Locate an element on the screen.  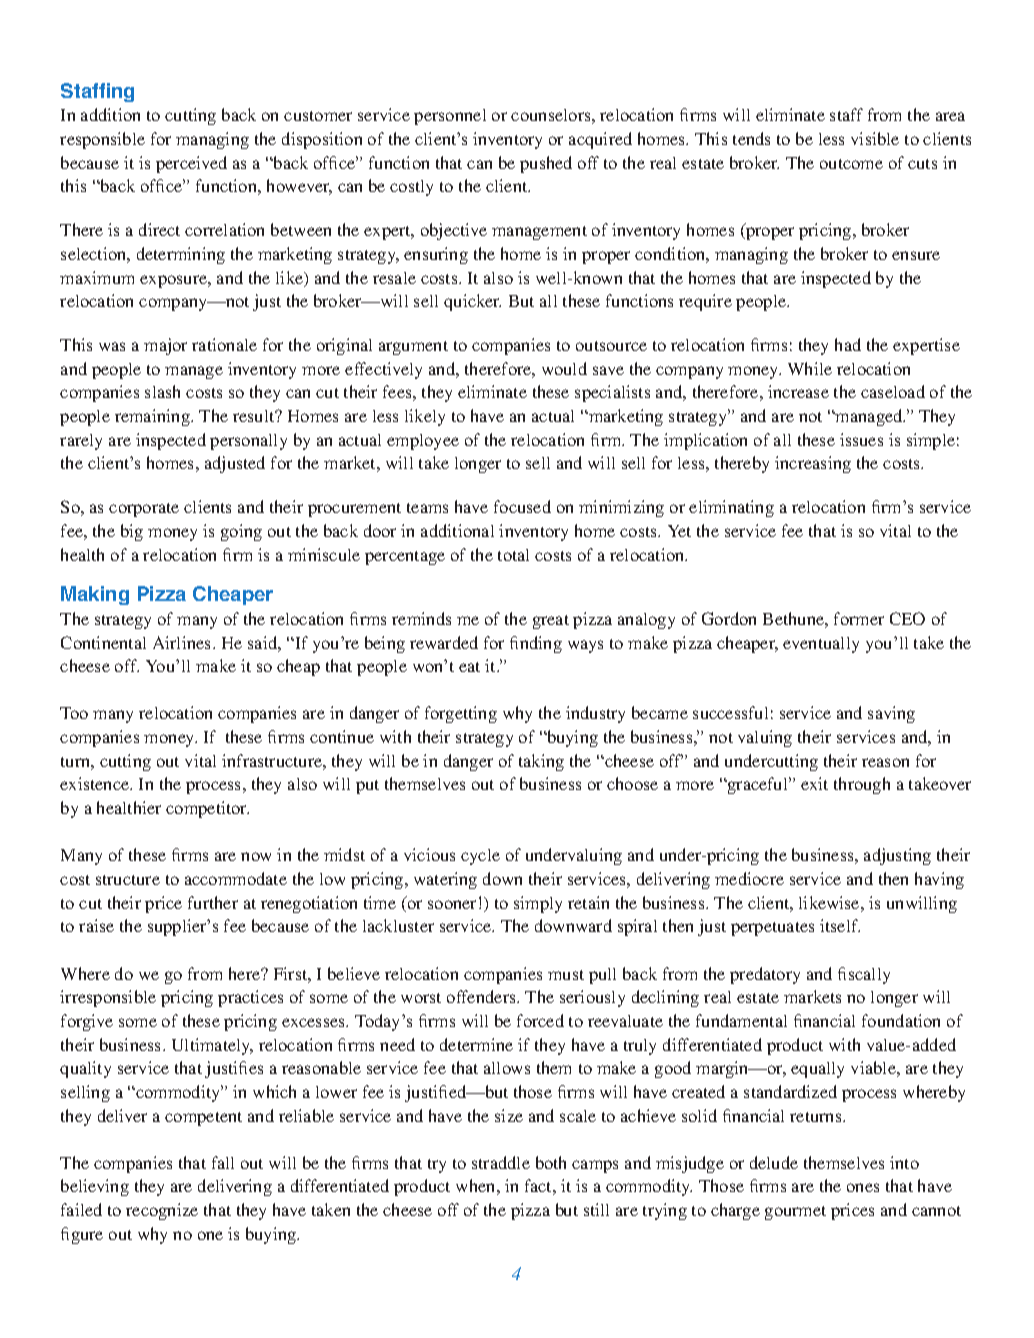
increasing is located at coordinates (813, 464).
